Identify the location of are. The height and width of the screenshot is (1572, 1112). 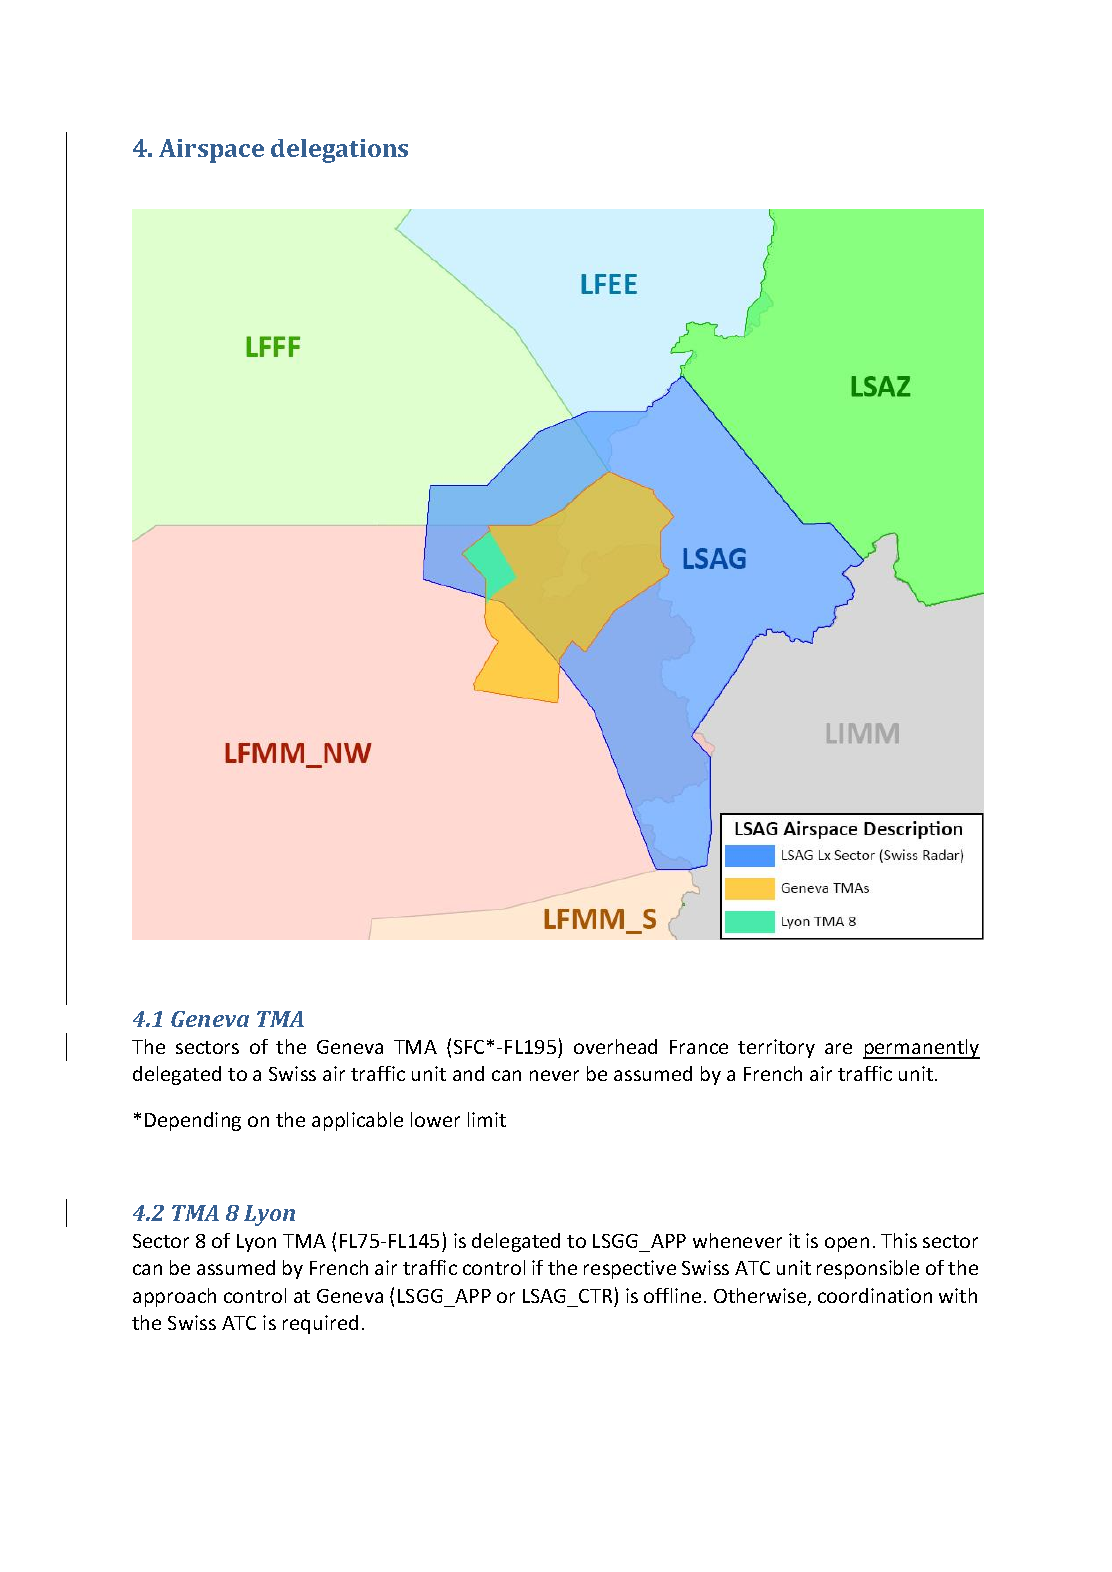
(838, 1048).
